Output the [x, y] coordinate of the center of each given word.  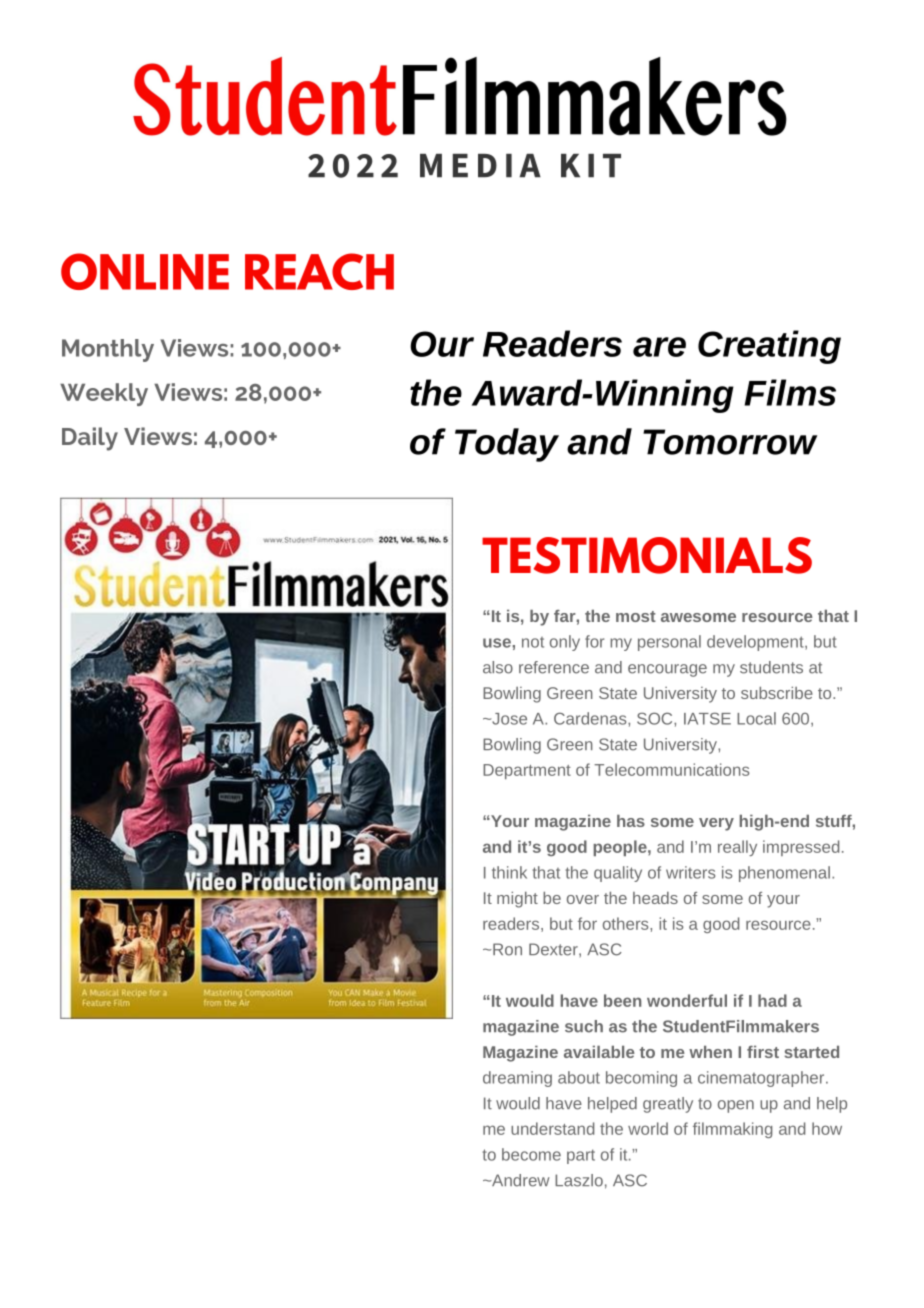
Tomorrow [730, 442]
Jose [508, 719]
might [517, 900]
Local [756, 718]
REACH [319, 271]
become [531, 1154]
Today [507, 445]
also [498, 667]
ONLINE [145, 271]
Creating [769, 347]
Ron [506, 949]
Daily [90, 439]
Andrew [520, 1180]
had [772, 1000]
